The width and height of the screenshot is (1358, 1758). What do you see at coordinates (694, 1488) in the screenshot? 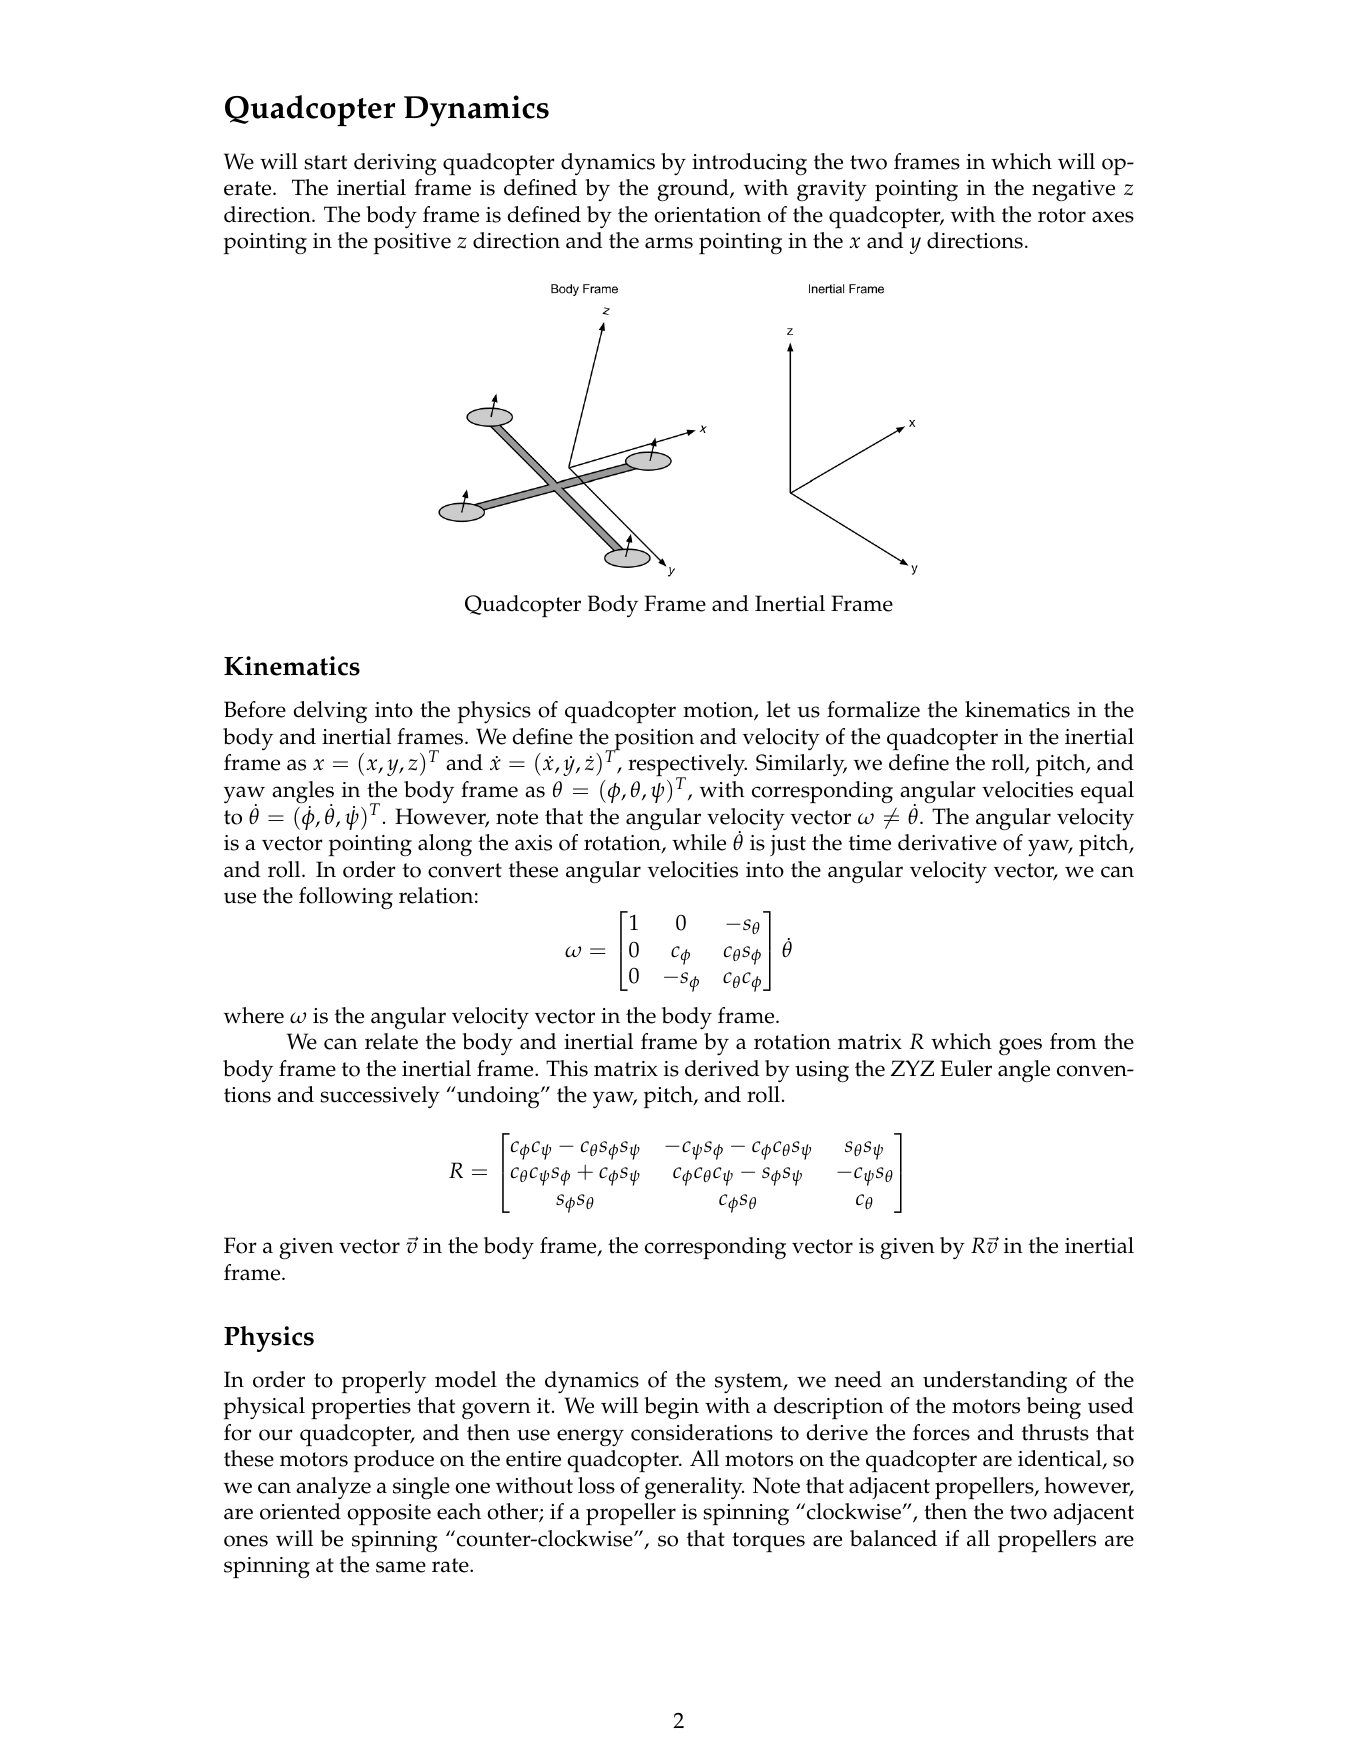
I see `generality` at bounding box center [694, 1488].
